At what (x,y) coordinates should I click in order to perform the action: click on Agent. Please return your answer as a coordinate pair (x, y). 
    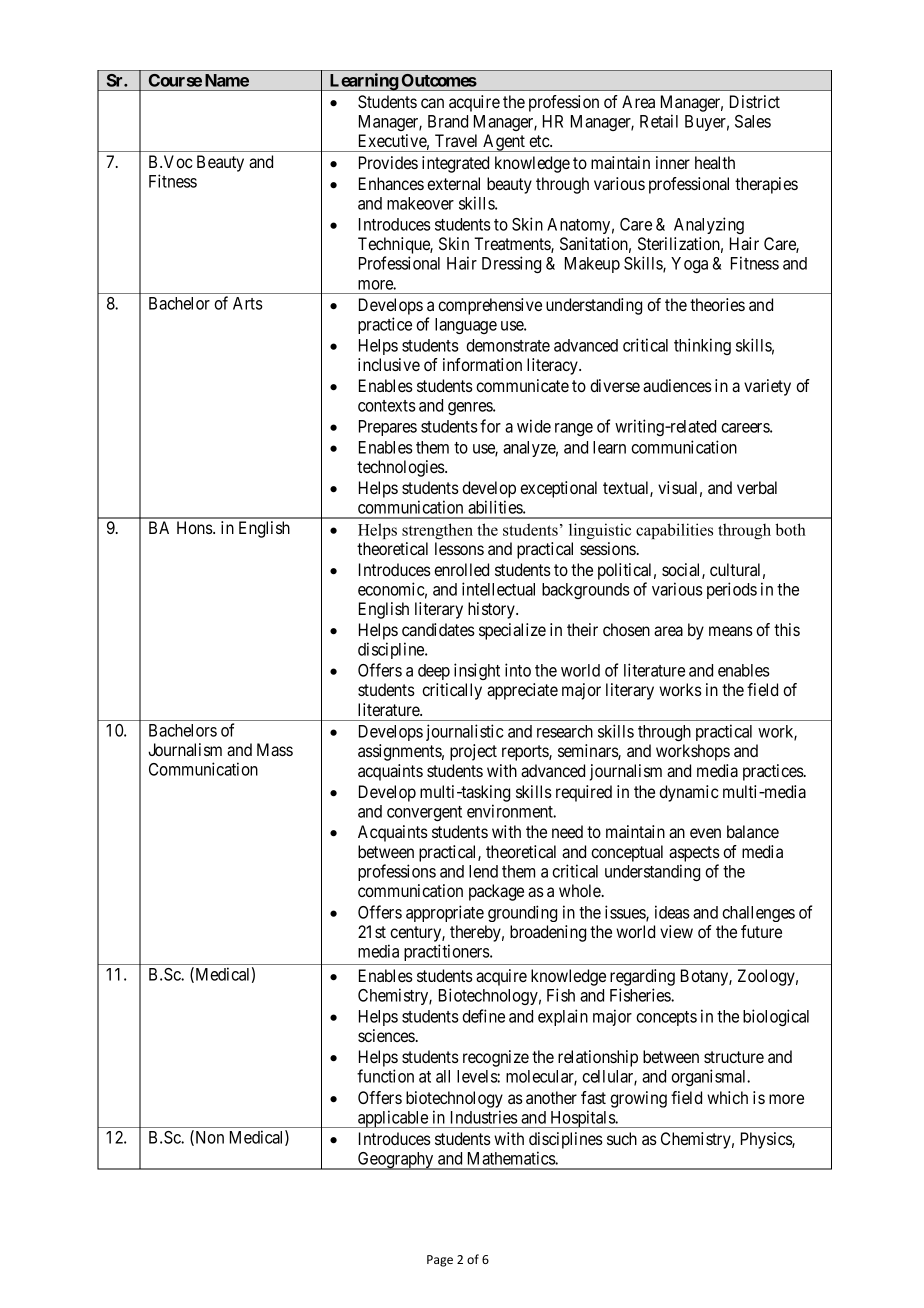
    Looking at the image, I should click on (504, 143).
